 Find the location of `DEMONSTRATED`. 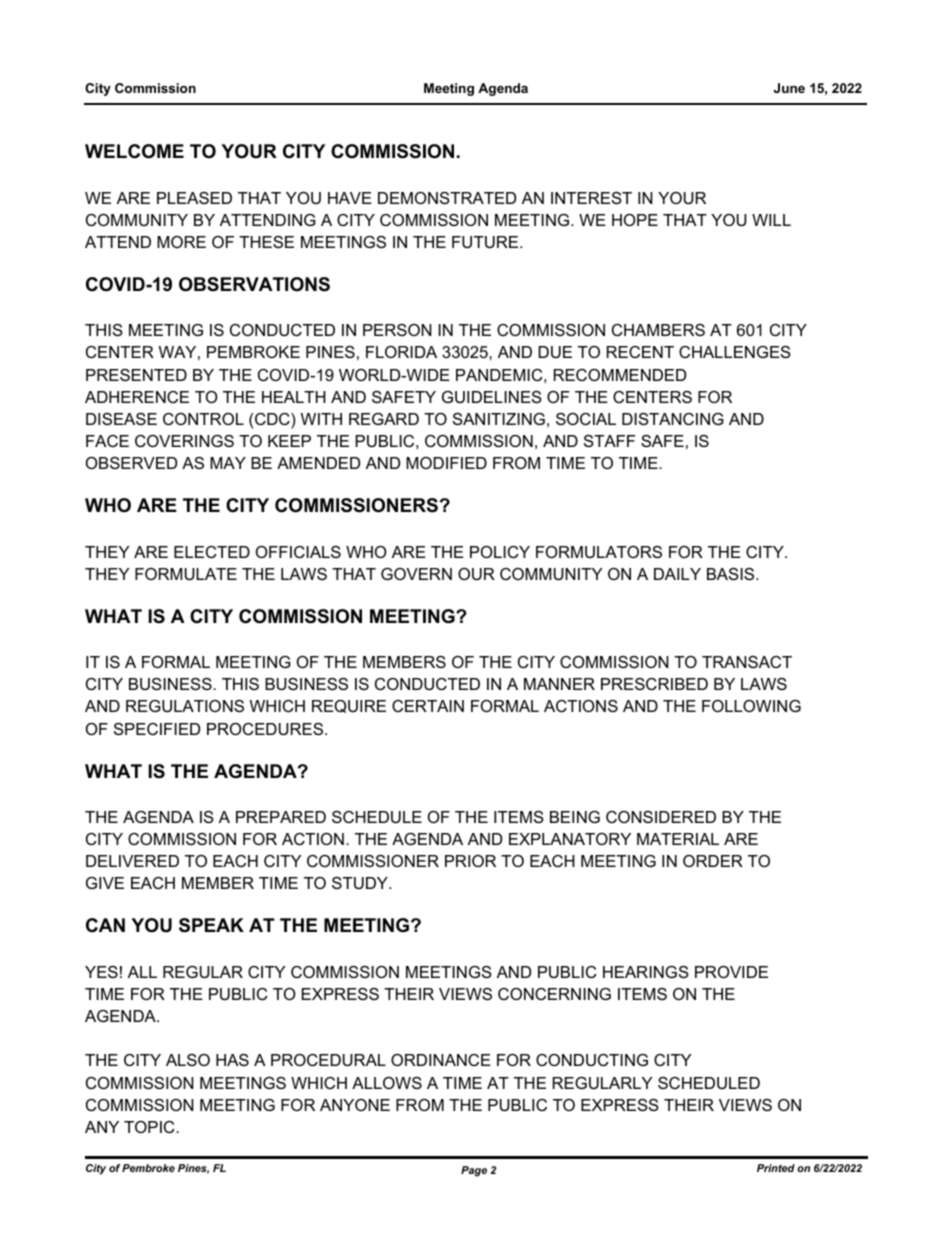

DEMONSTRATED is located at coordinates (447, 198).
